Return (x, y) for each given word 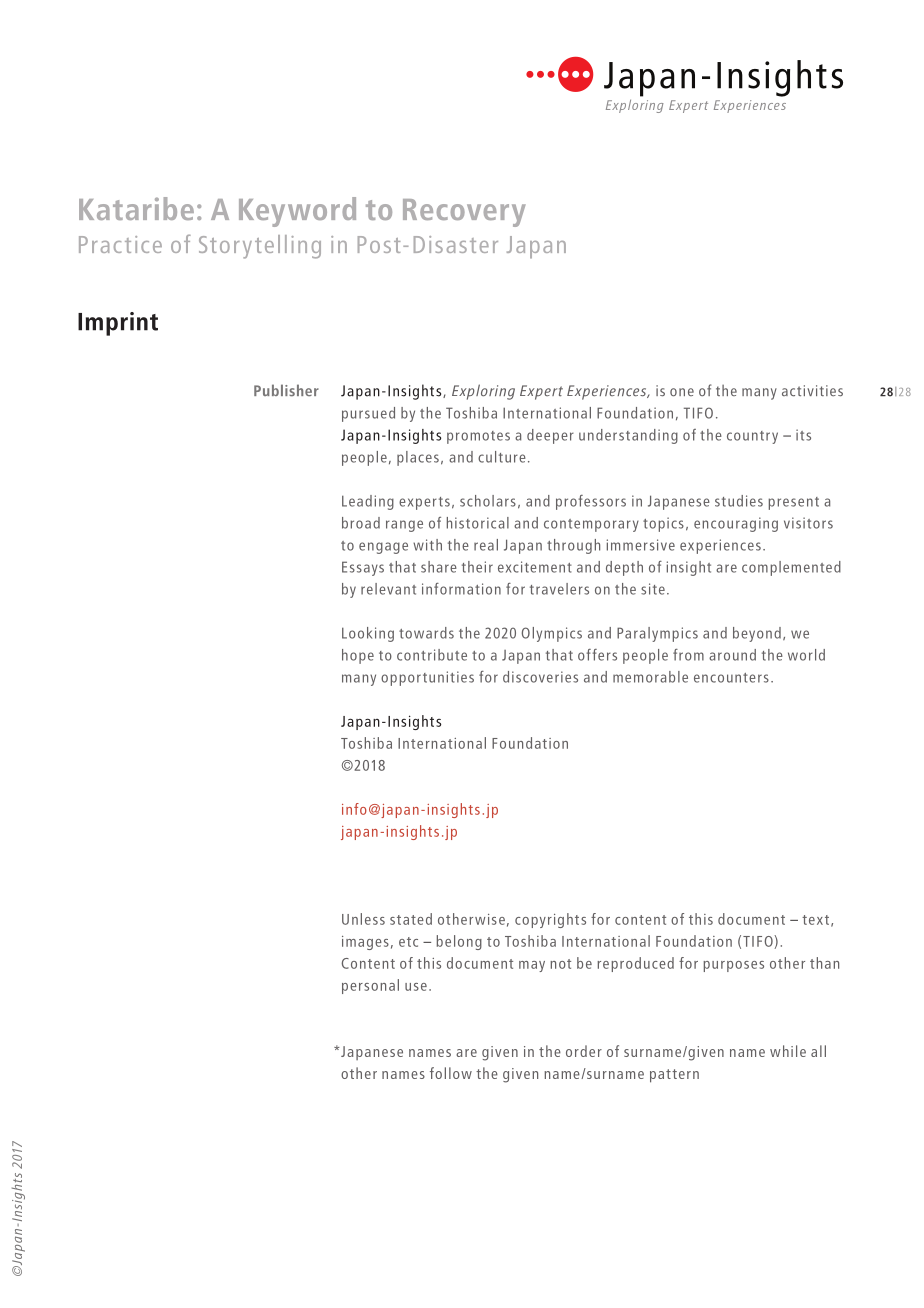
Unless (363, 919)
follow (451, 1073)
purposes (733, 966)
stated (411, 919)
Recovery (464, 213)
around (732, 655)
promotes (478, 437)
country (752, 437)
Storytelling (260, 247)
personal (370, 986)
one (682, 392)
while (788, 1051)
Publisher (286, 390)
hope (358, 656)
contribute (432, 655)
